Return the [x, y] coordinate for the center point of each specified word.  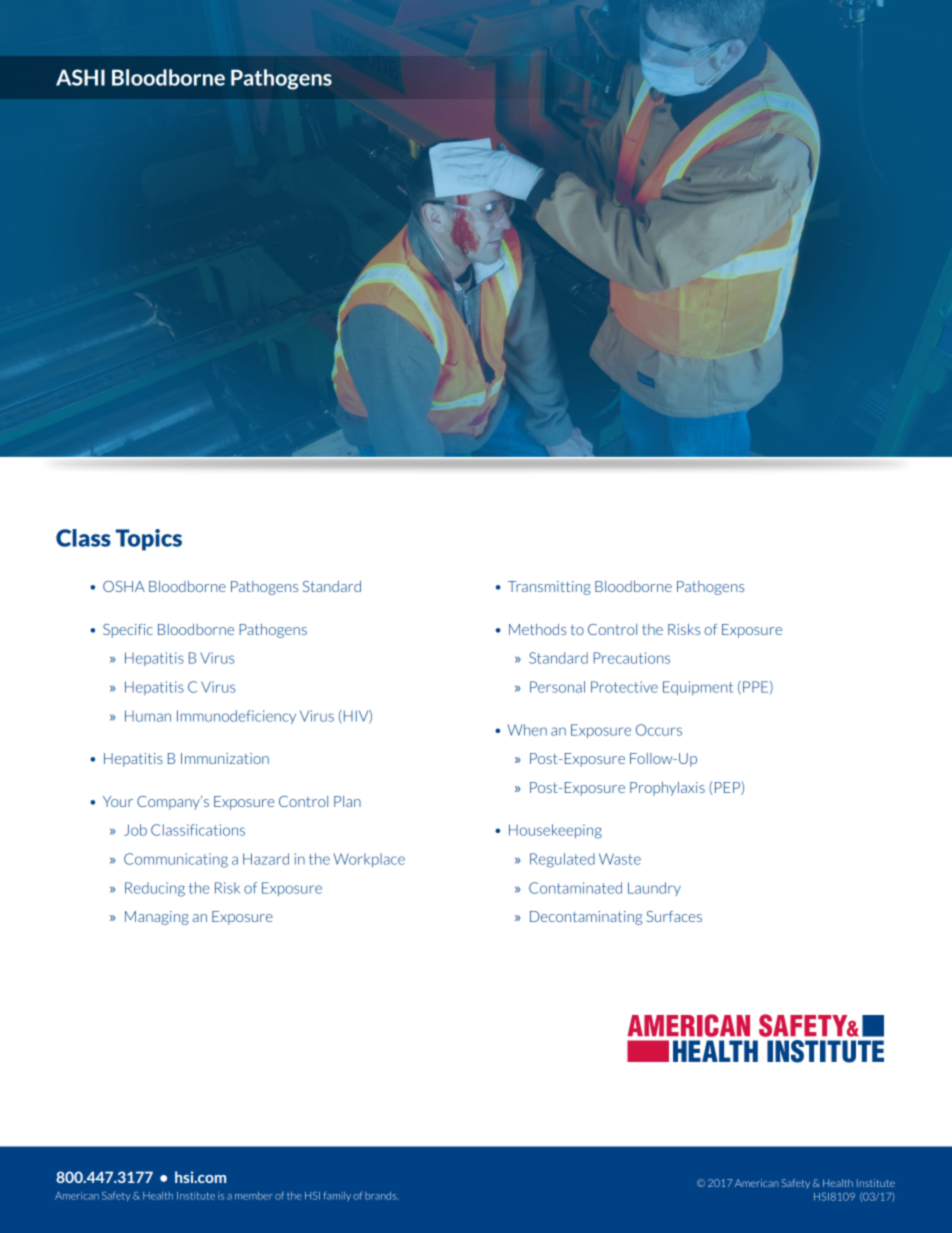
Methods [537, 629]
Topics [149, 540]
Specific [128, 631]
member [254, 1196]
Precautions [631, 658]
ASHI [80, 77]
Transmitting [549, 588]
